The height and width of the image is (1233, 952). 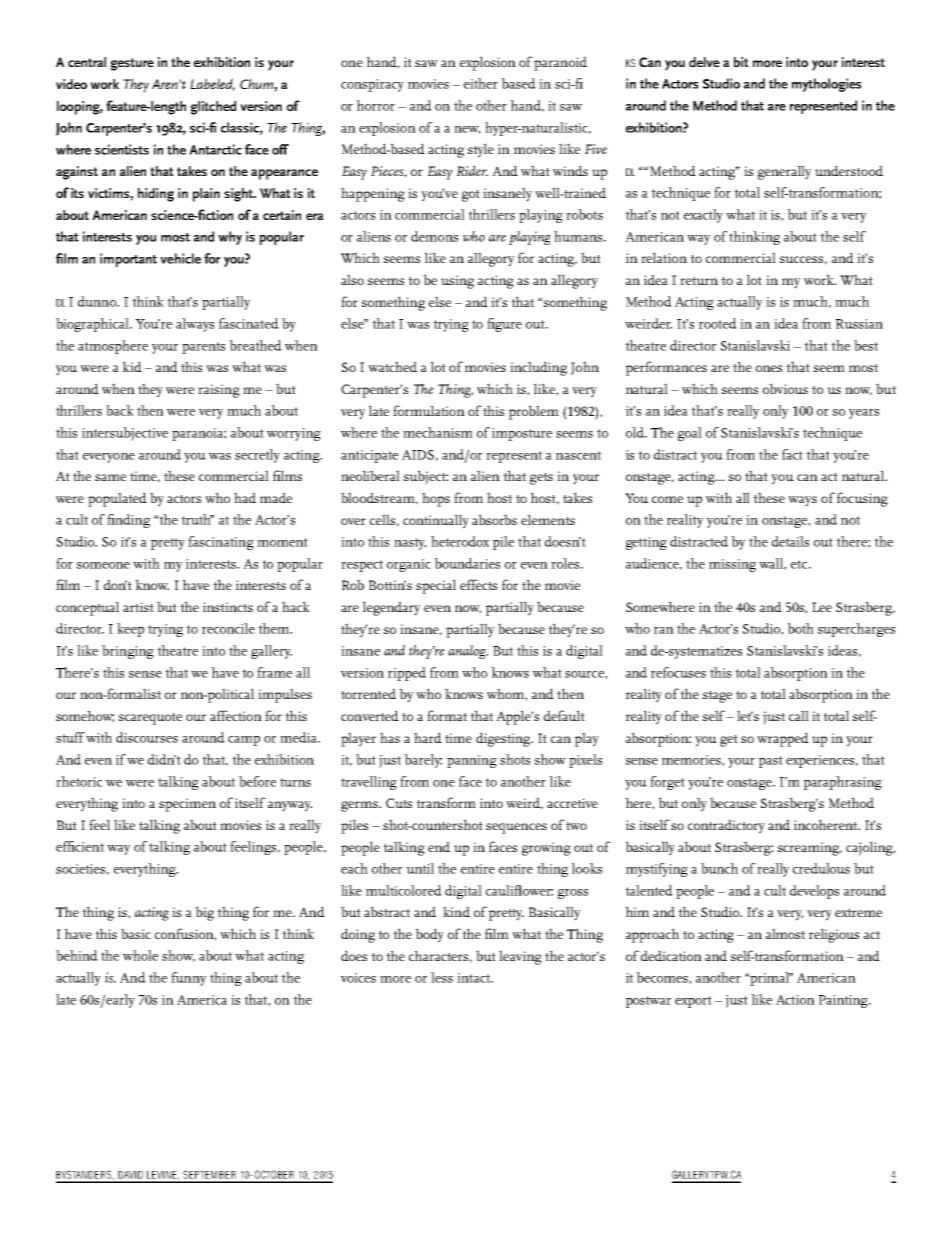 What do you see at coordinates (481, 83) in the image?
I see `either` at bounding box center [481, 83].
